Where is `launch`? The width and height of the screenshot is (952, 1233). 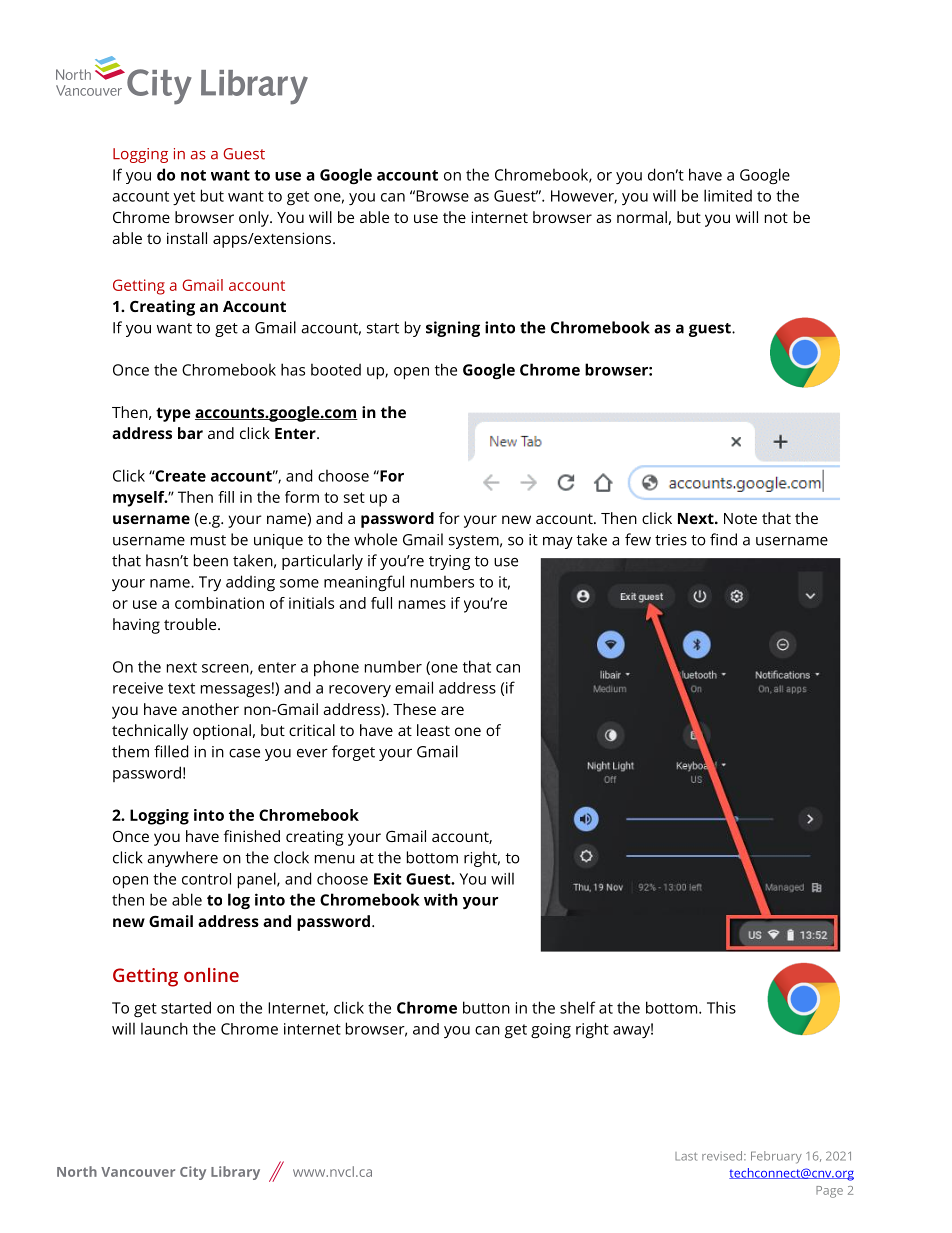
launch is located at coordinates (164, 1029).
